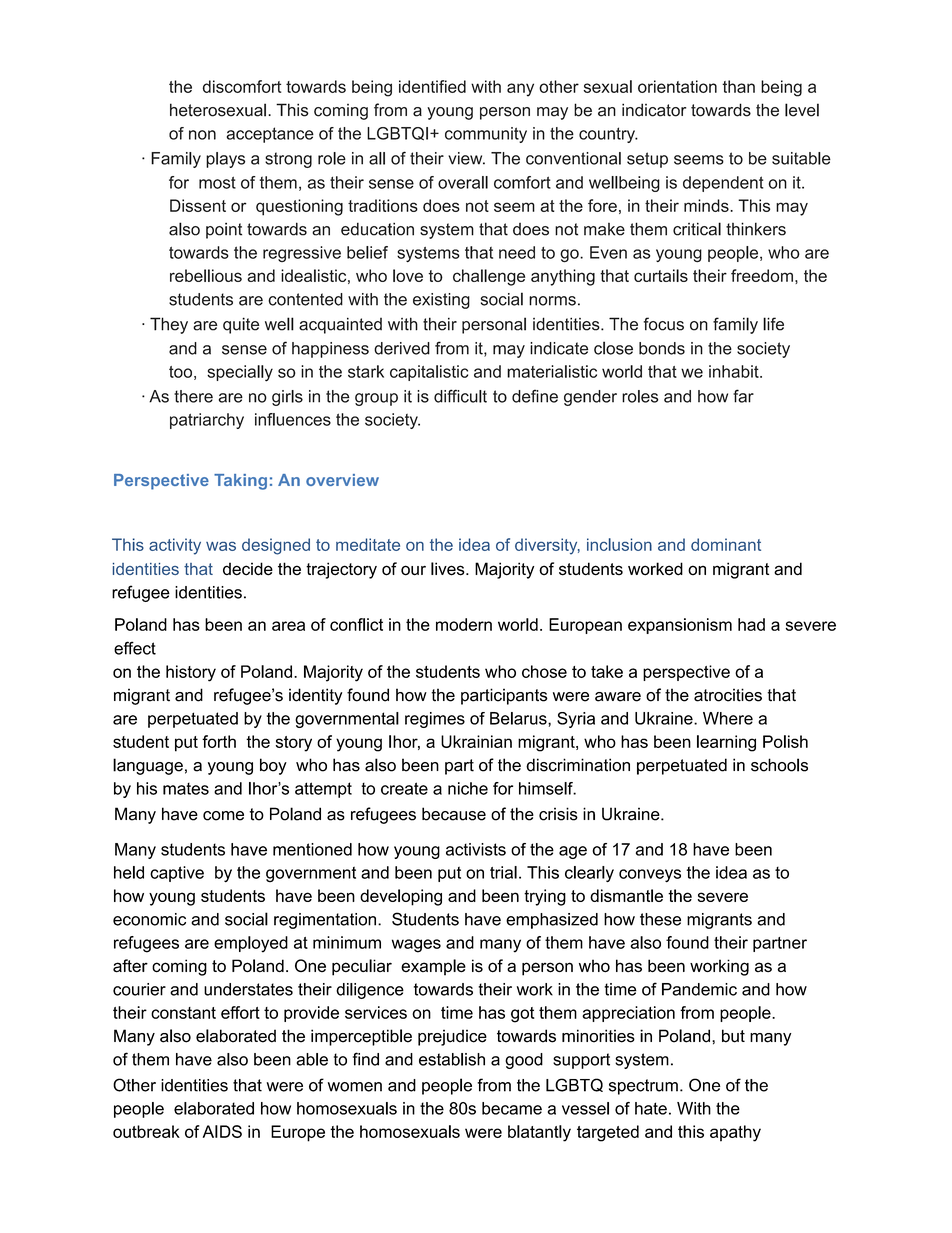  What do you see at coordinates (248, 569) in the screenshot?
I see `decide` at bounding box center [248, 569].
